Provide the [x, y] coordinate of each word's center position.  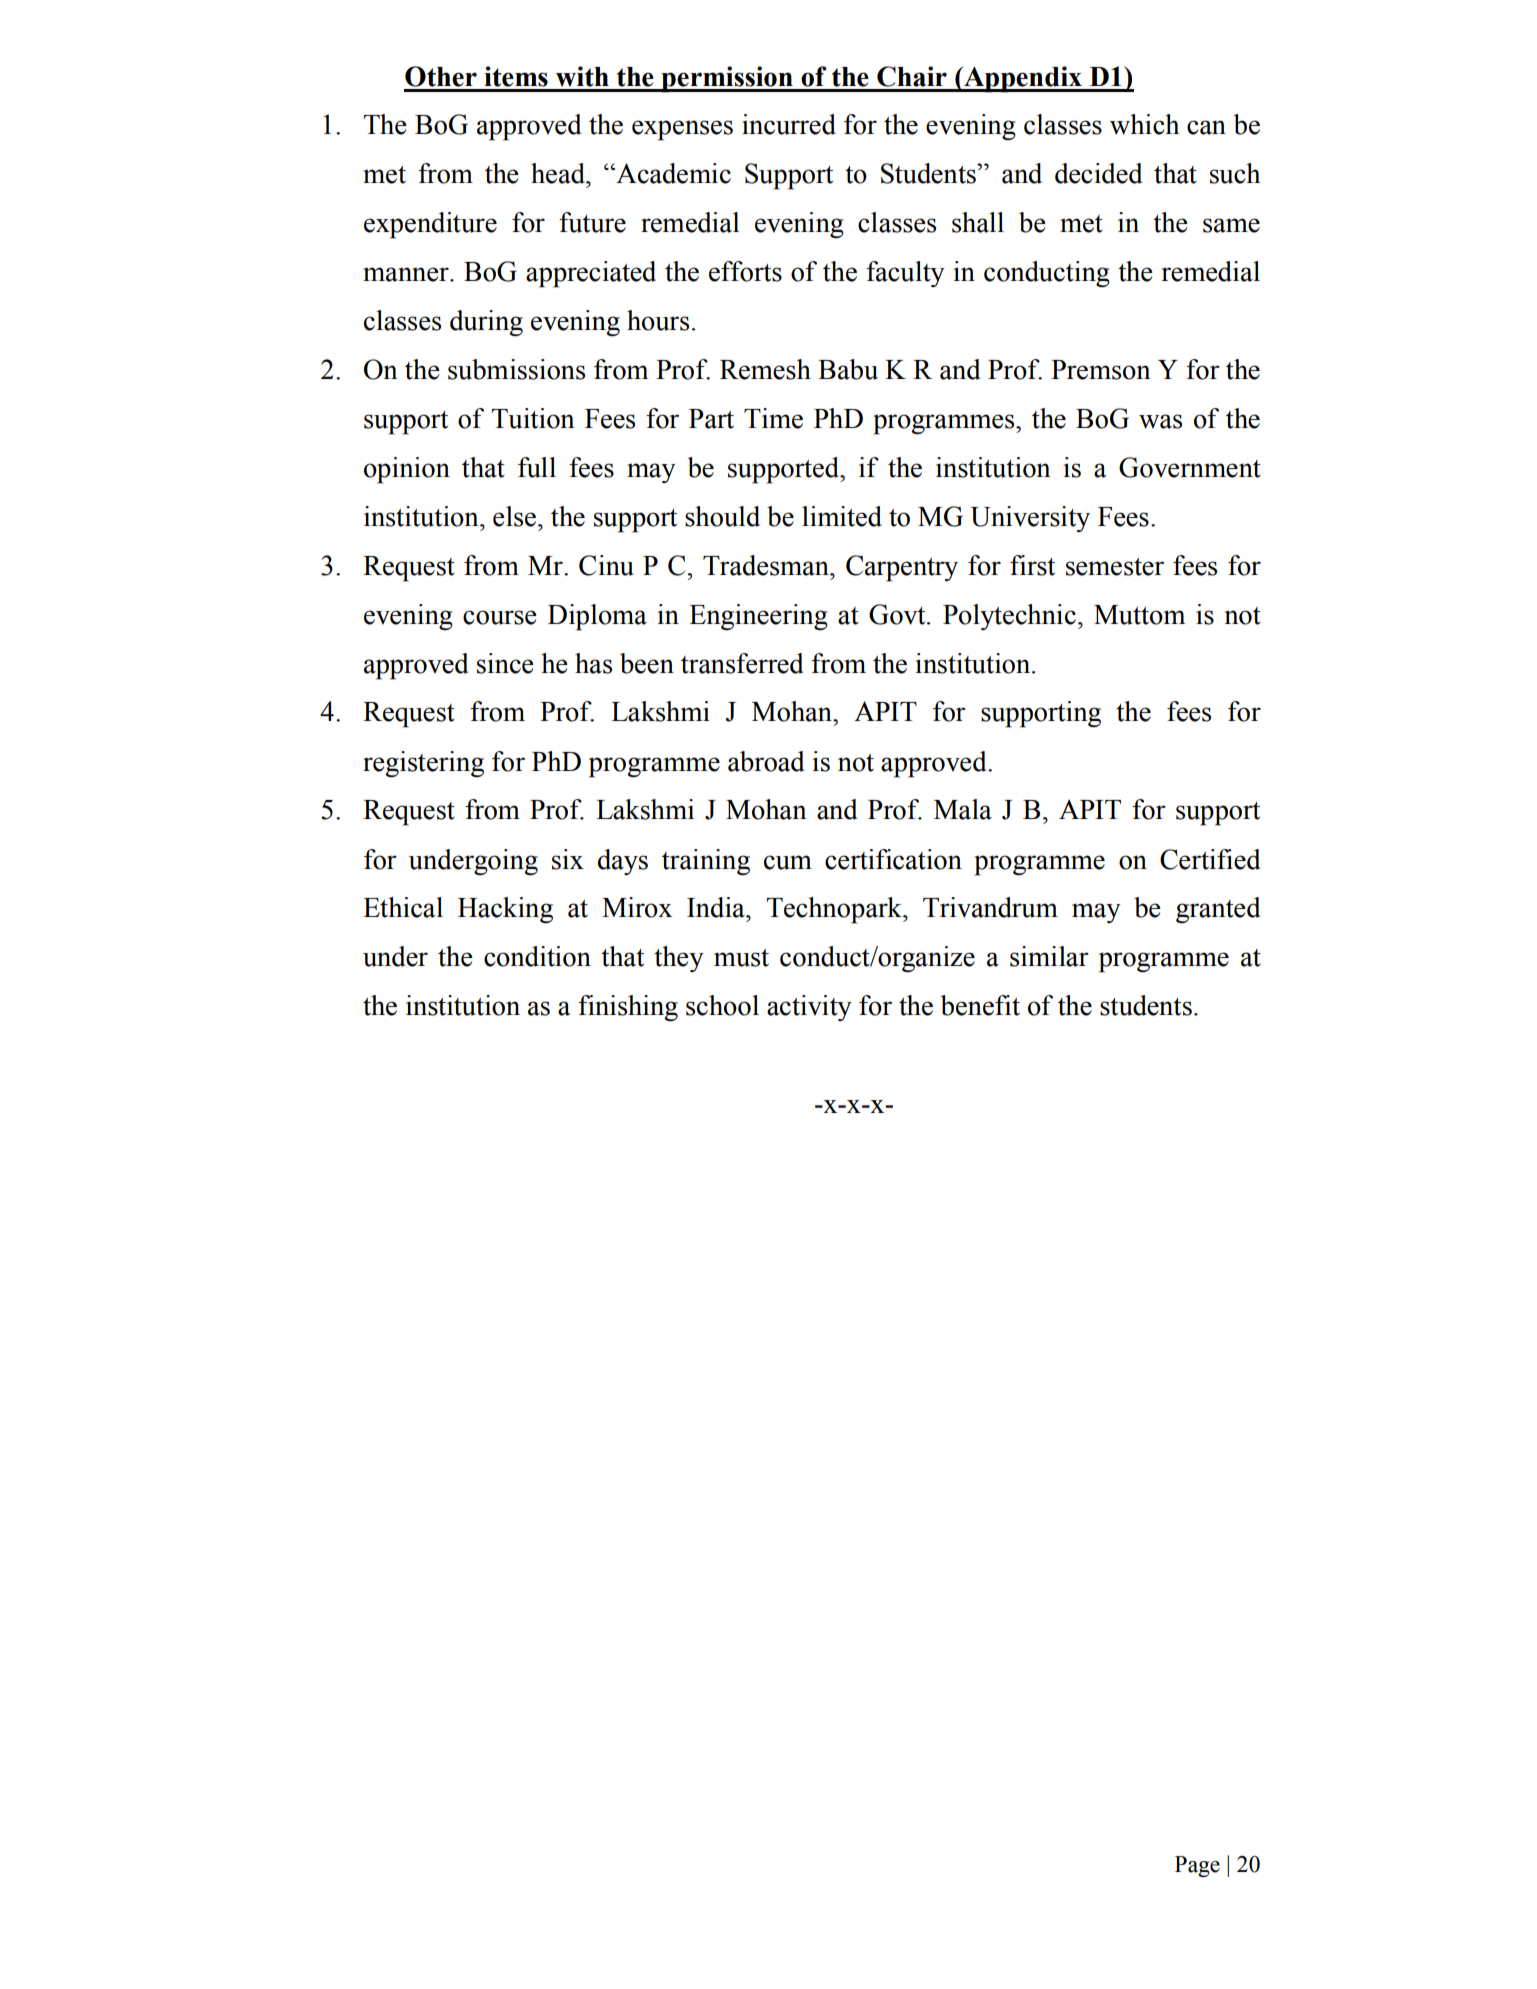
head [559, 173]
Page [1197, 1866]
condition [537, 956]
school [722, 1005]
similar [1049, 956]
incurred [789, 124]
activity [809, 1008]
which [1144, 124]
